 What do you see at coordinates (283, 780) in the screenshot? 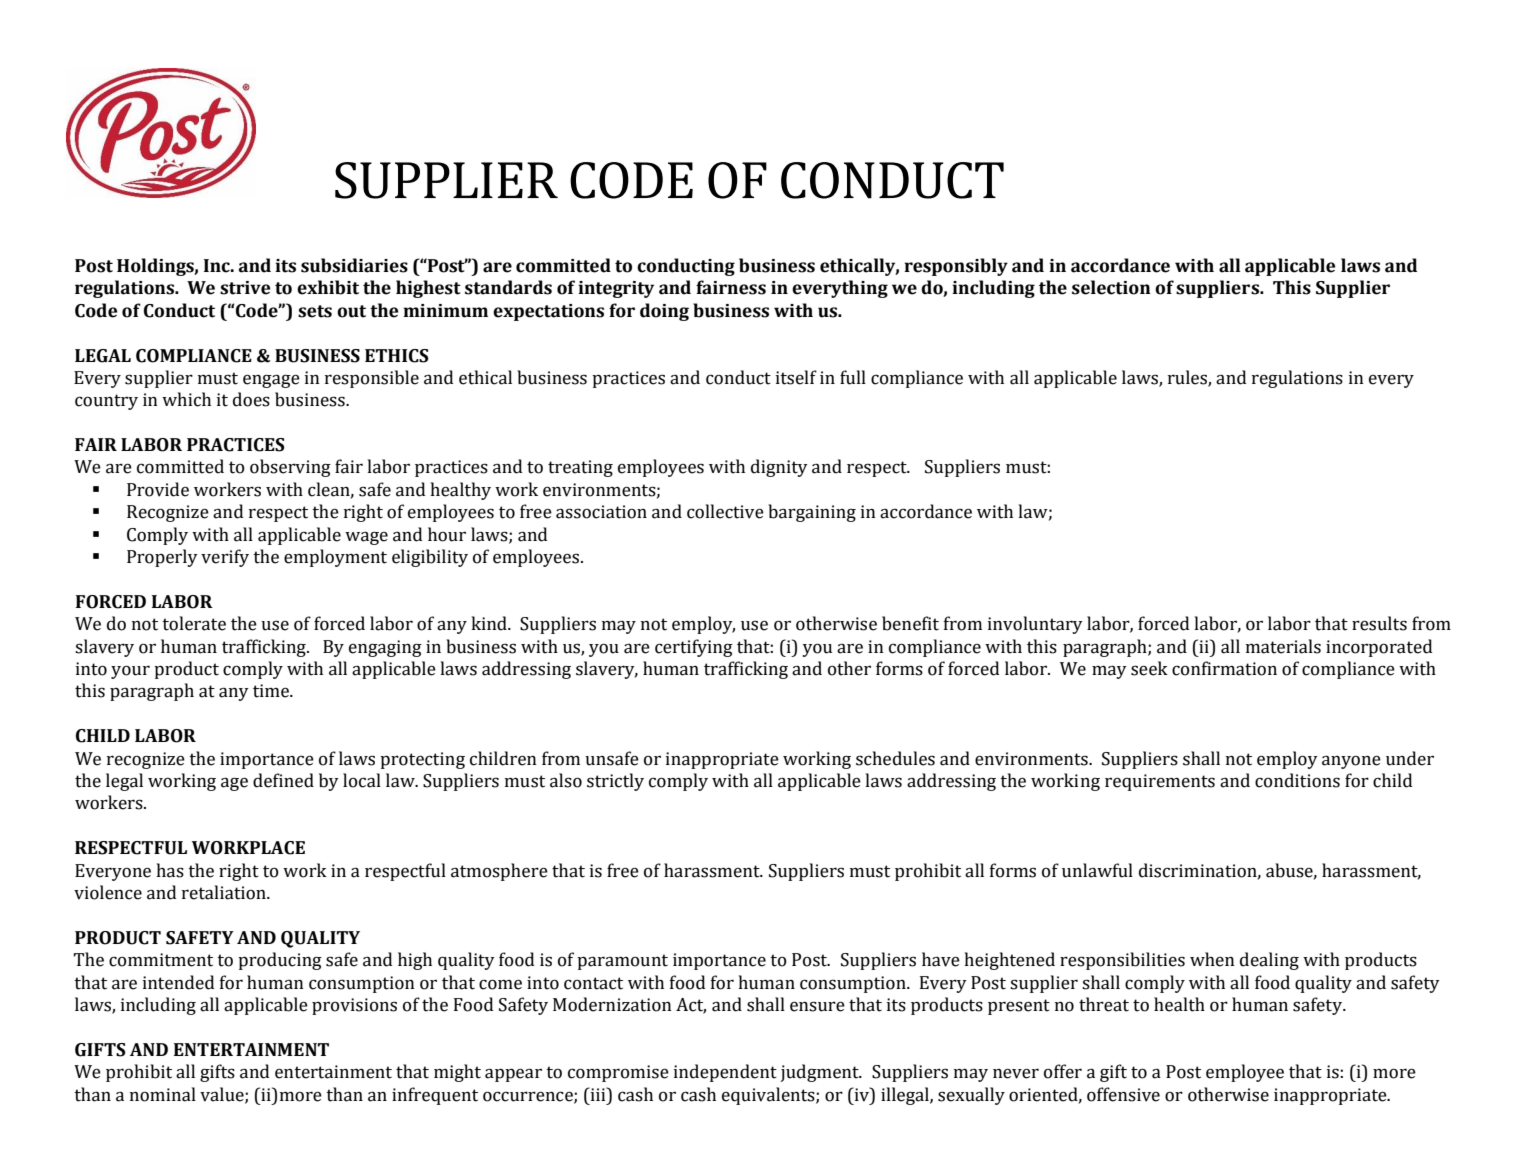
I see `defined` at bounding box center [283, 780].
